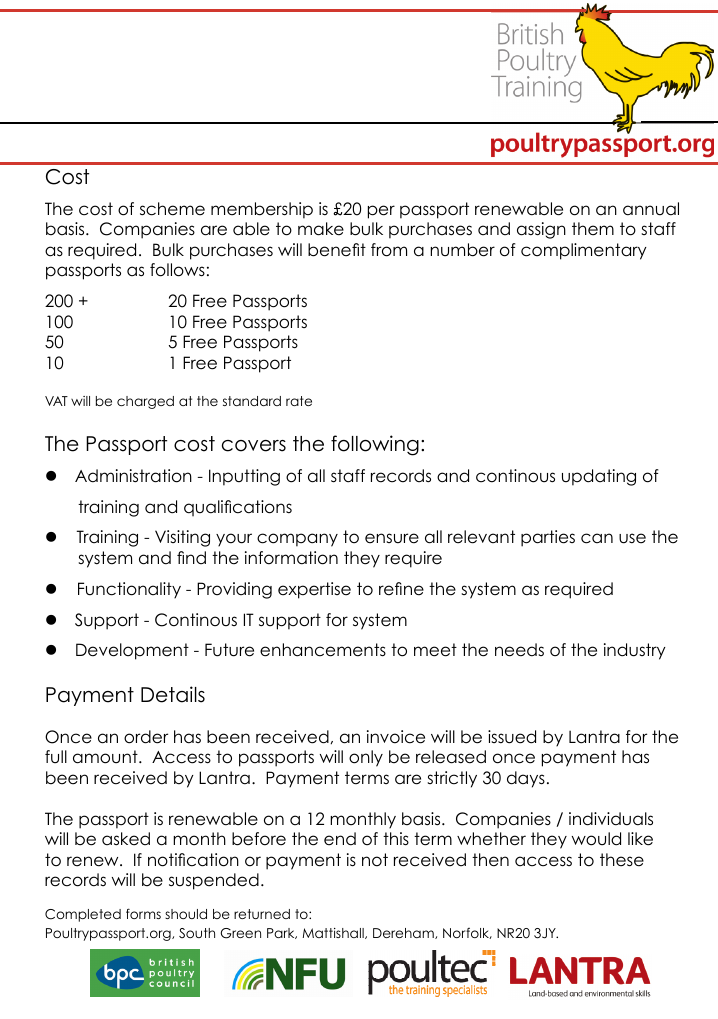 The image size is (718, 1019). Describe the element at coordinates (143, 913) in the screenshot. I see `forms` at that location.
